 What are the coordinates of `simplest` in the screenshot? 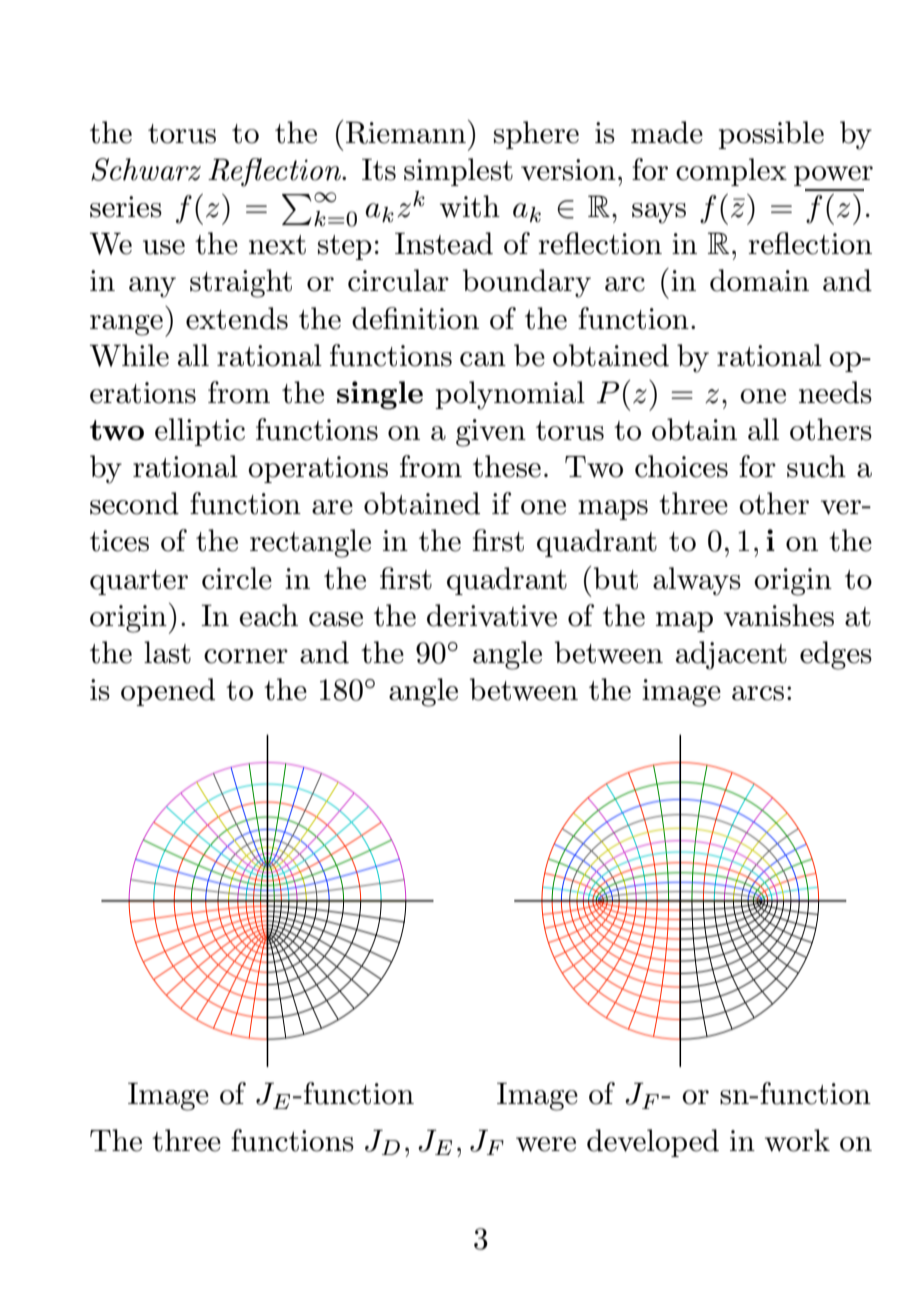 It's located at (458, 172).
